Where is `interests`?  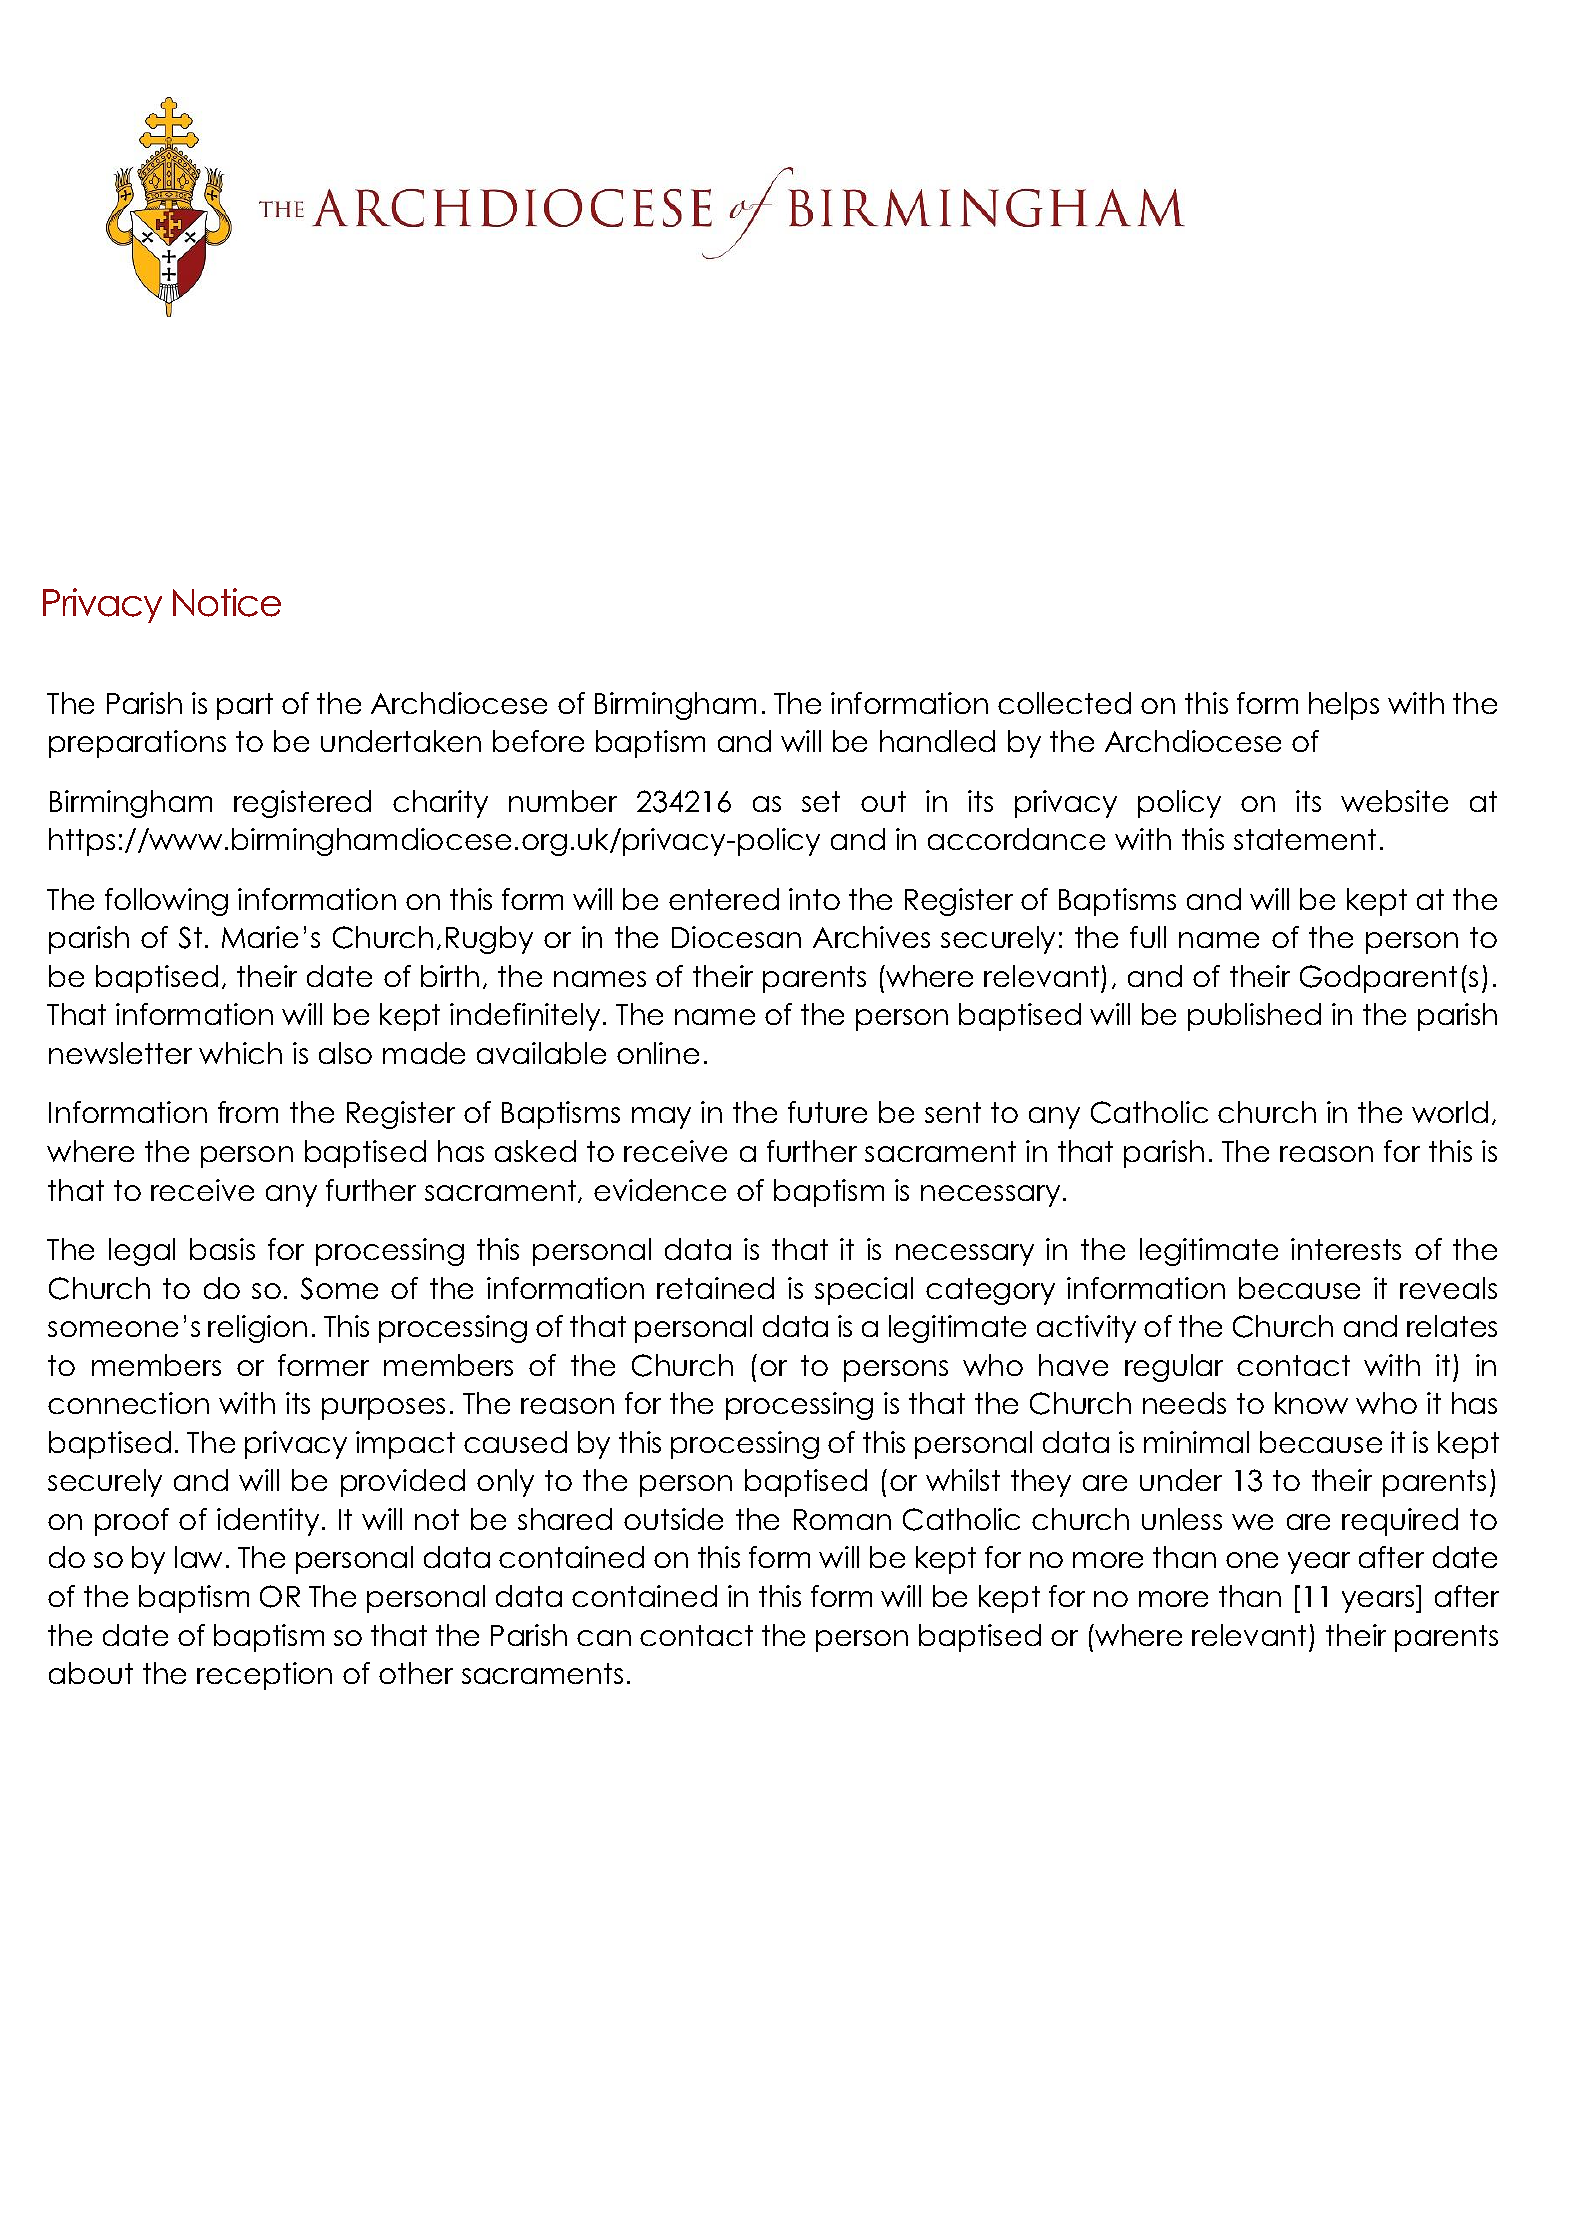
interests is located at coordinates (1346, 1249).
